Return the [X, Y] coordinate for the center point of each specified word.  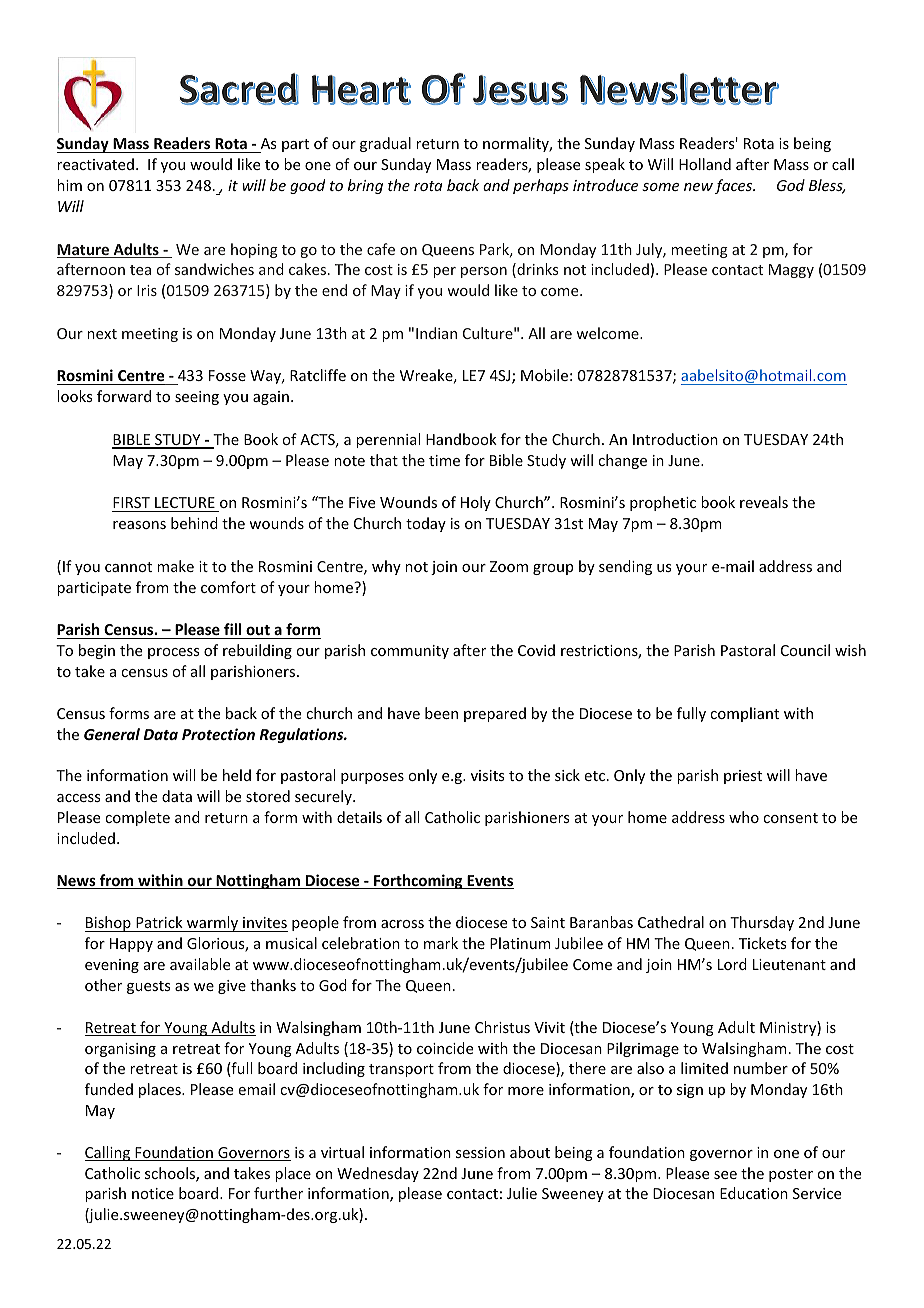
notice [153, 1193]
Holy [476, 503]
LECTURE [185, 504]
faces [735, 186]
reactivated [95, 164]
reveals [764, 502]
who [744, 817]
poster [791, 1175]
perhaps [541, 186]
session [480, 1152]
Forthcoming [418, 881]
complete [137, 818]
